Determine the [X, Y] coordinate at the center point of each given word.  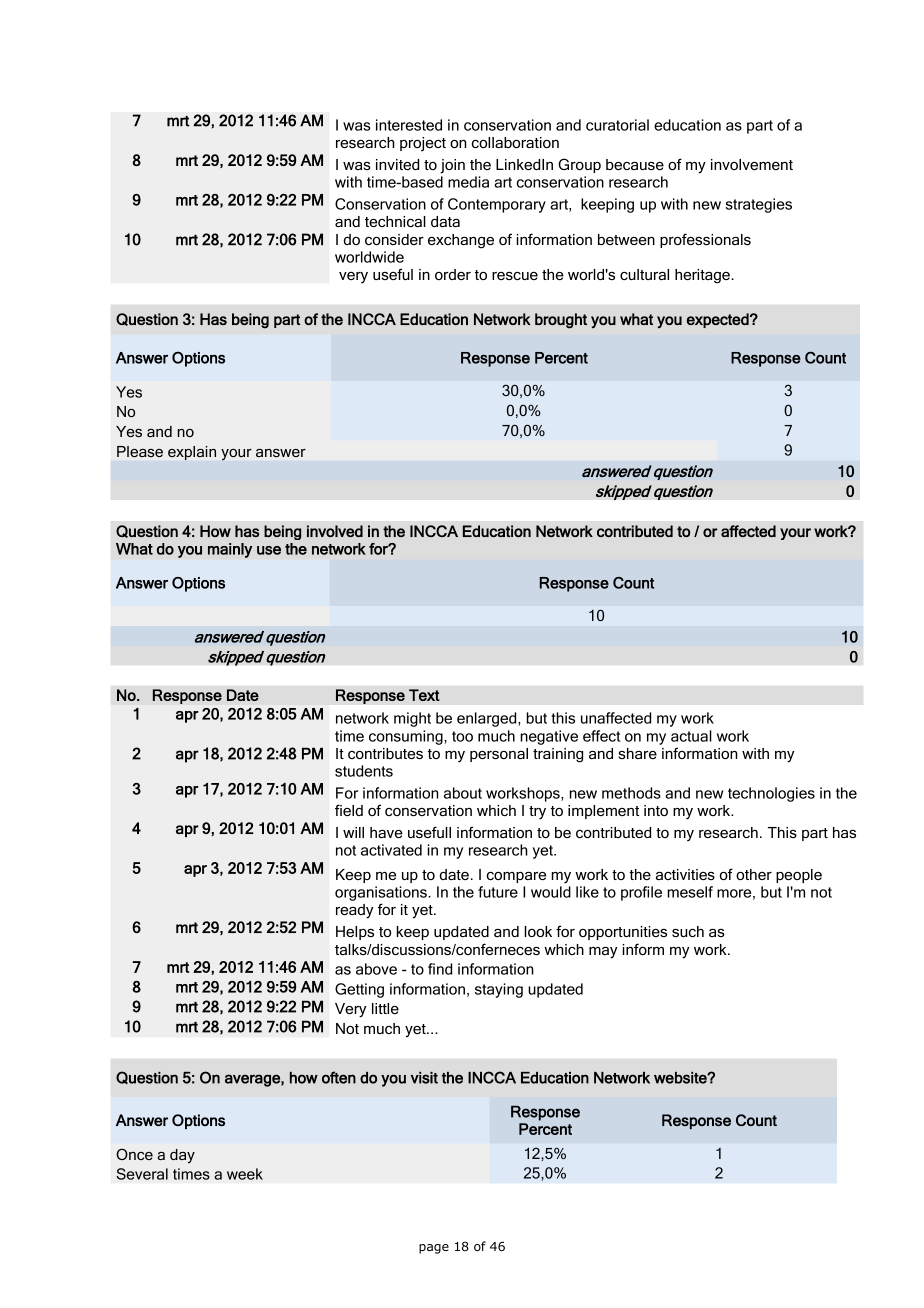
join [452, 166]
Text [424, 695]
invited [397, 164]
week [245, 1174]
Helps [355, 933]
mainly [230, 550]
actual [691, 736]
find [440, 969]
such [688, 931]
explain [192, 453]
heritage [703, 276]
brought [561, 321]
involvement [752, 164]
